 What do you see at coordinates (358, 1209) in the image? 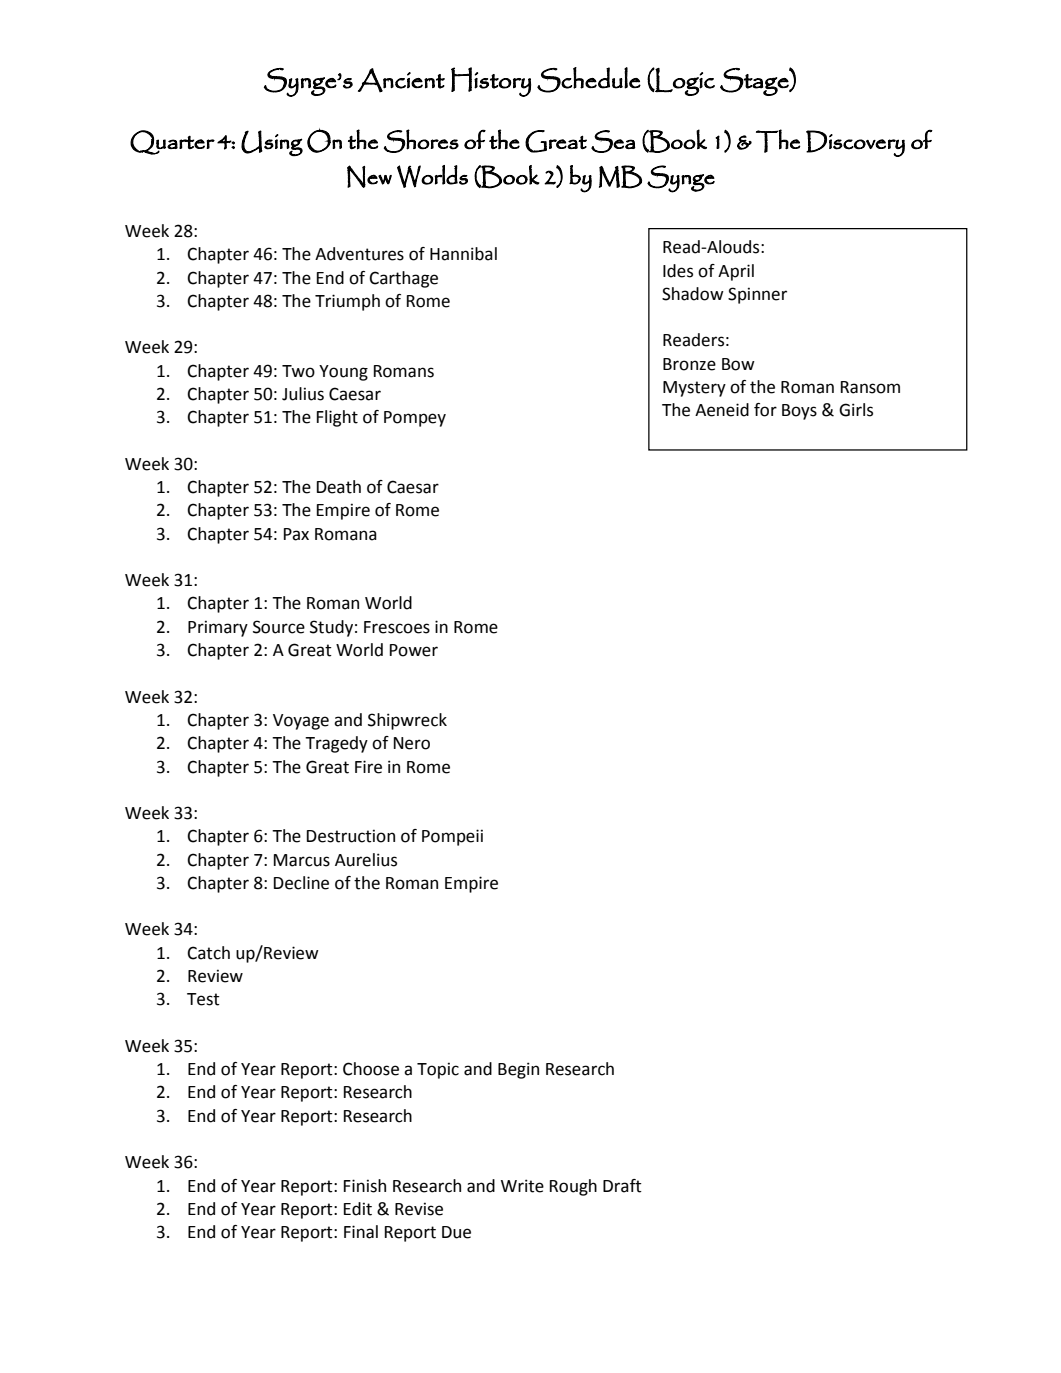
I see `Edit` at bounding box center [358, 1209].
